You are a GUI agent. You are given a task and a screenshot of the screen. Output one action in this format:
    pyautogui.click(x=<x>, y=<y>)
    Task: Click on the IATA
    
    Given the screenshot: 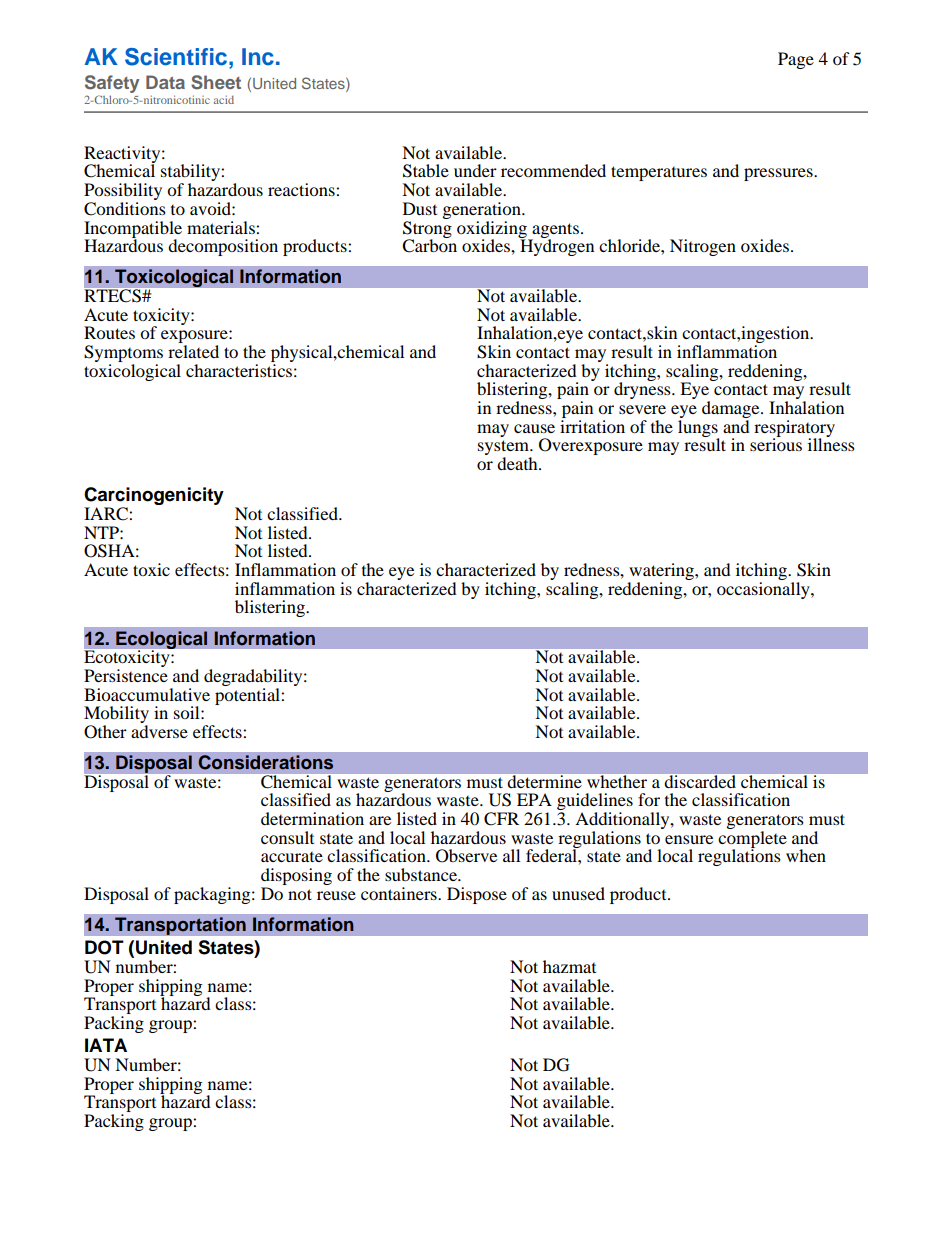 What is the action you would take?
    pyautogui.click(x=106, y=1045)
